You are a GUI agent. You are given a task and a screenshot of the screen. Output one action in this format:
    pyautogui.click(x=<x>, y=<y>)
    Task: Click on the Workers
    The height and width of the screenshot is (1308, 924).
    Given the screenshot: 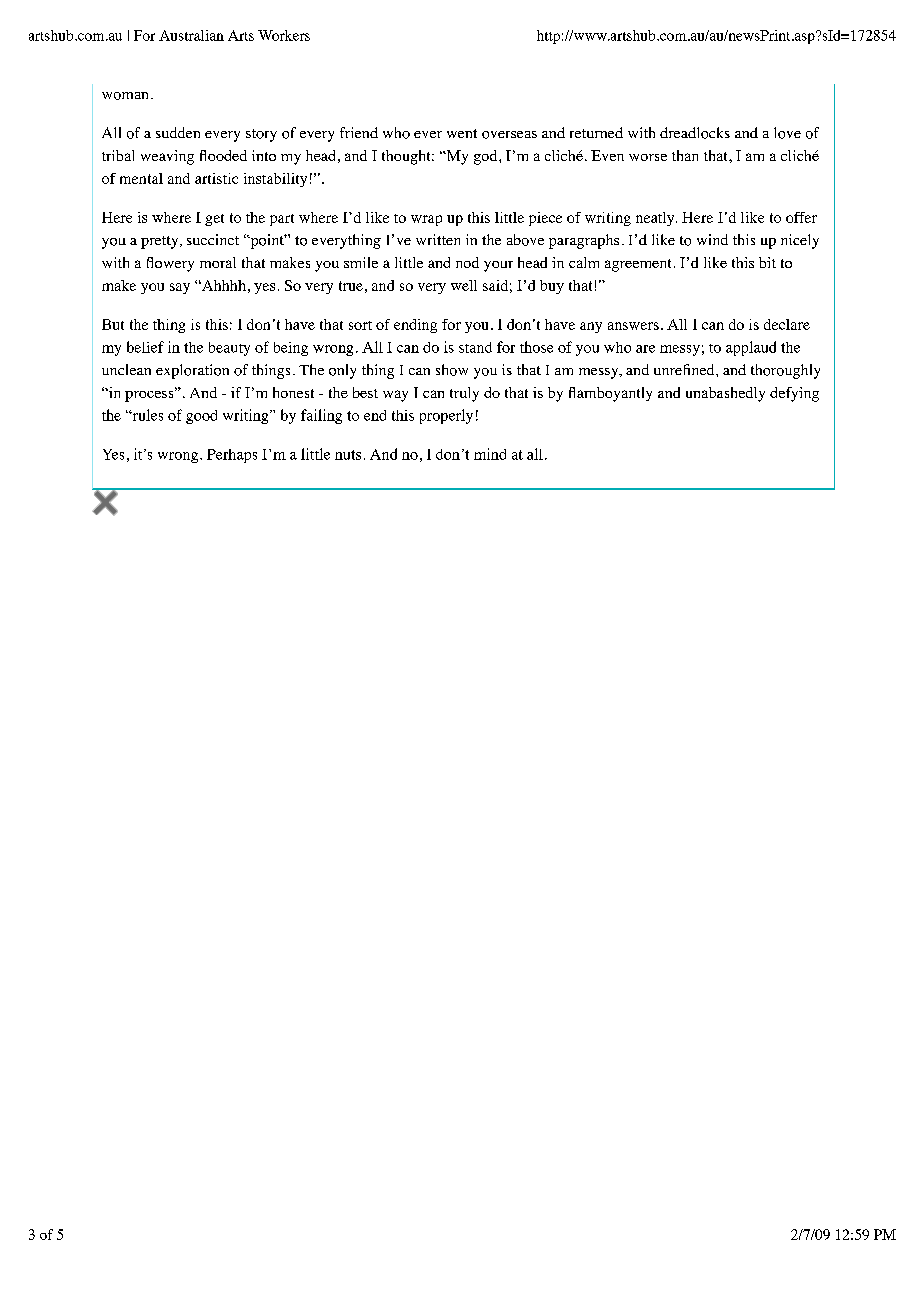 What is the action you would take?
    pyautogui.click(x=284, y=35)
